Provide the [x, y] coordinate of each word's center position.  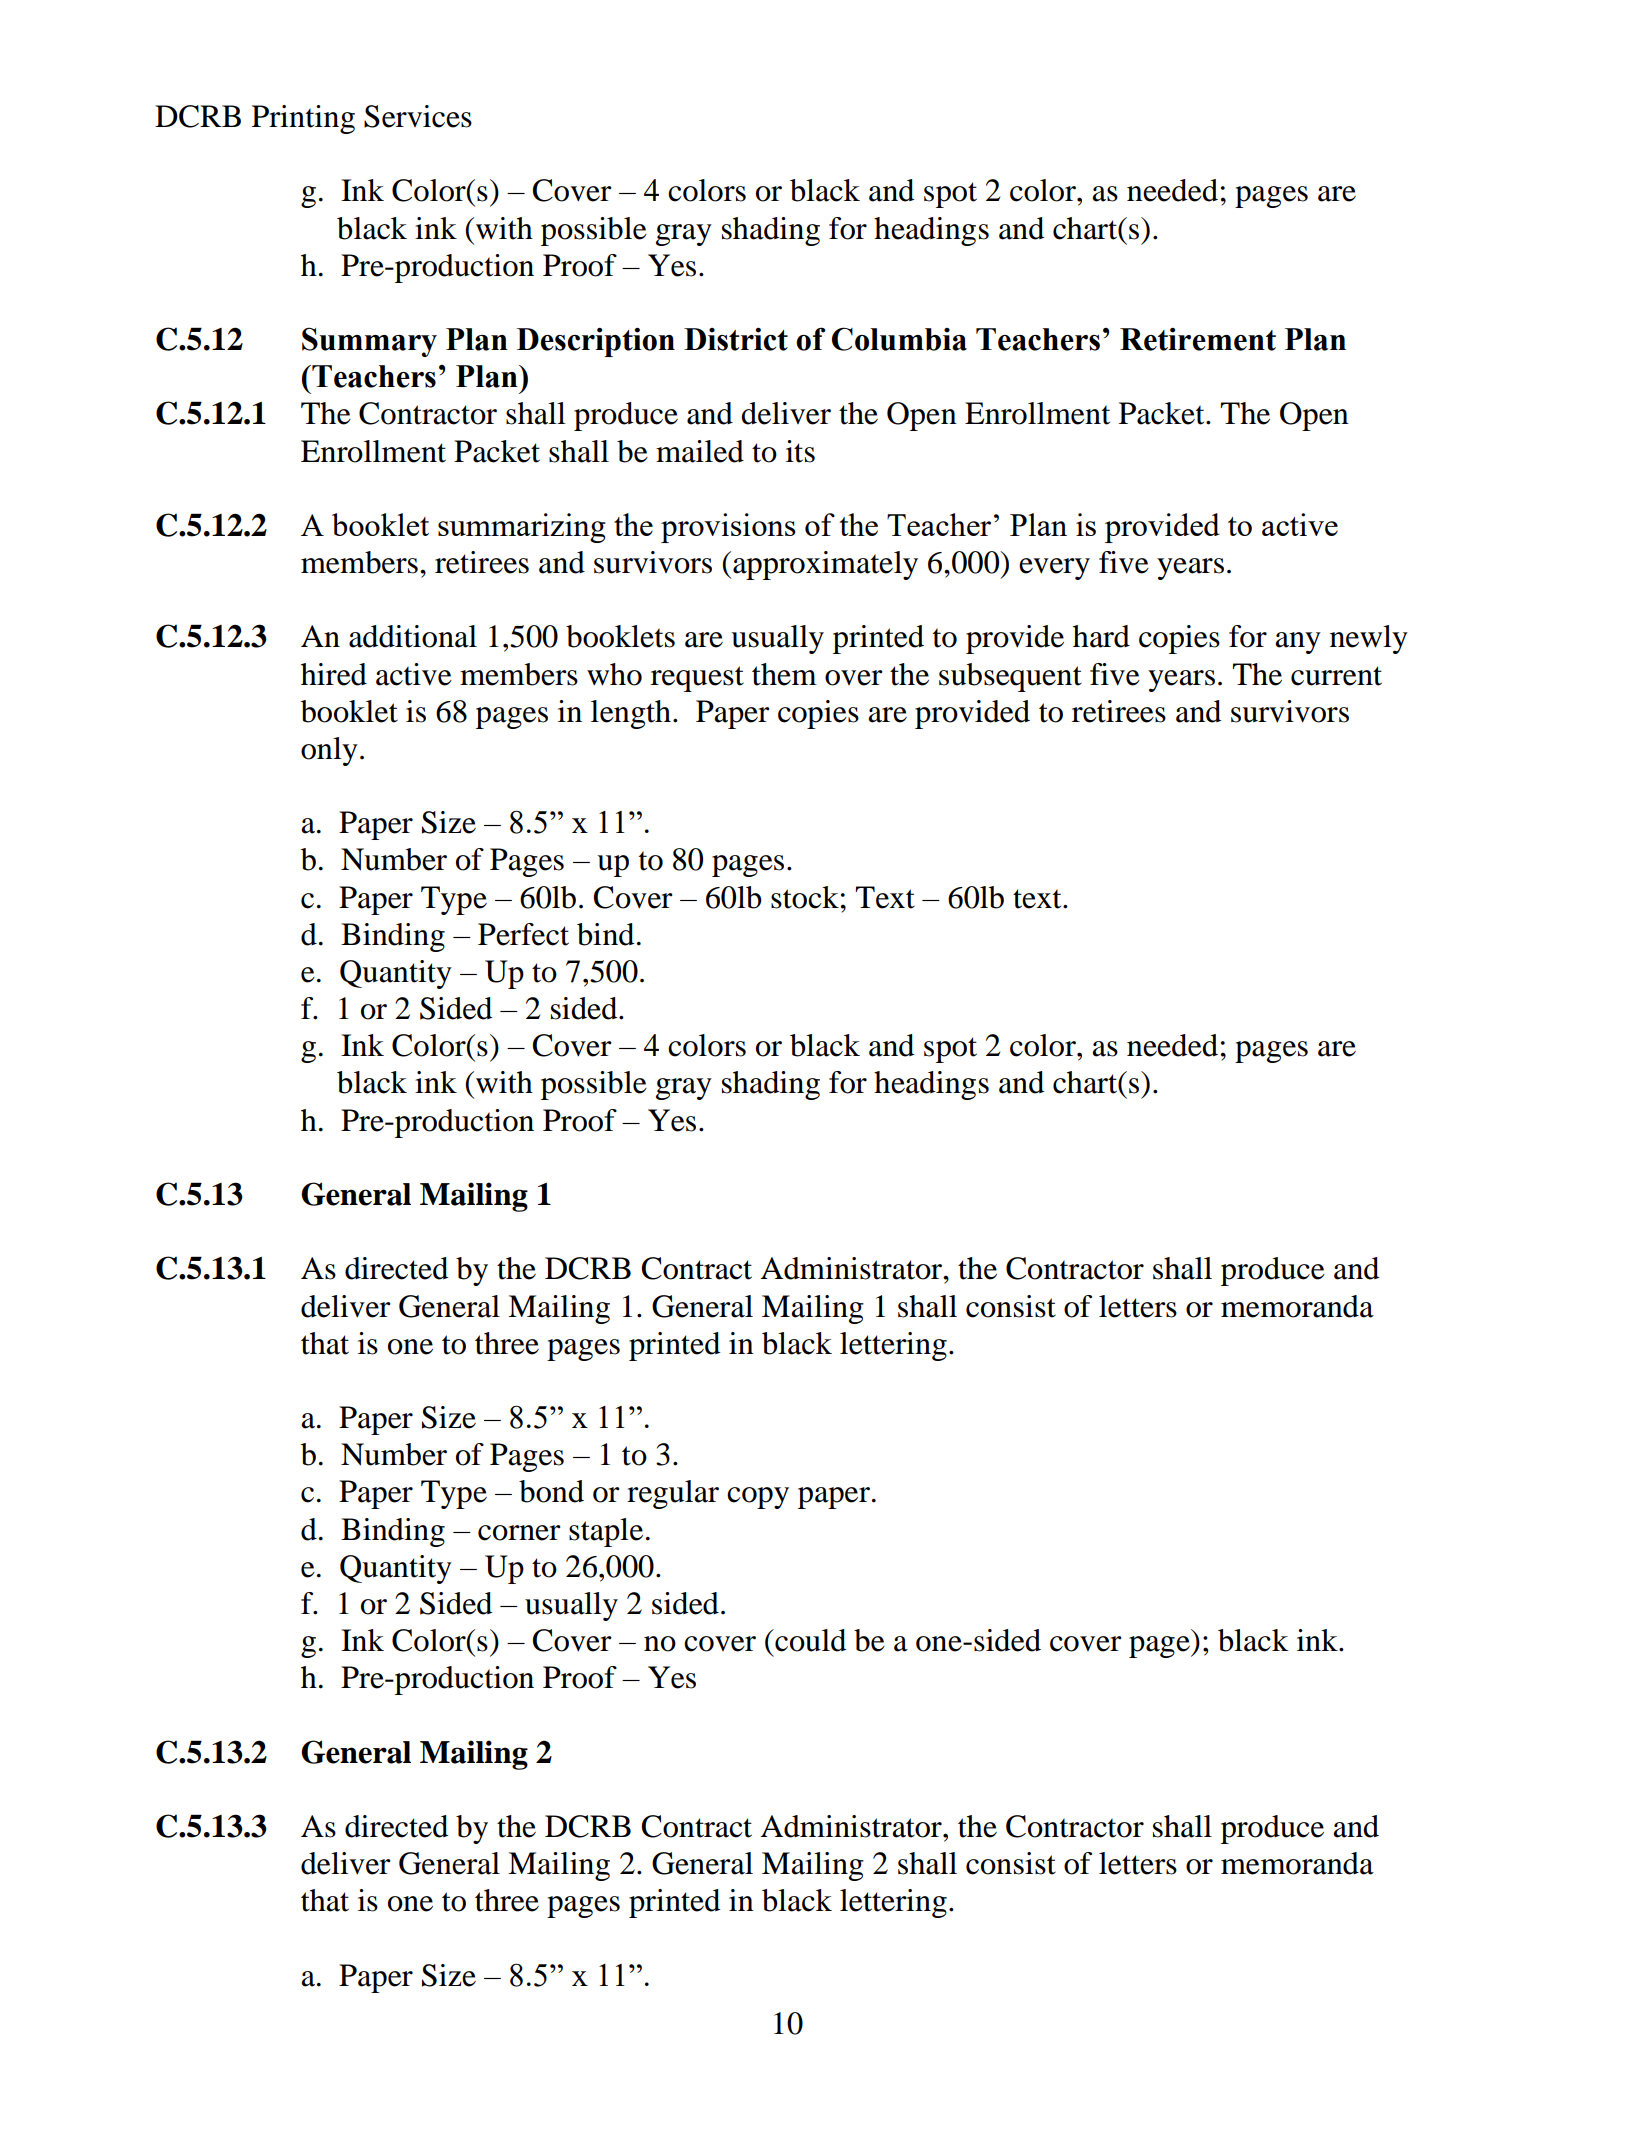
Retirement [1198, 339]
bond [551, 1491]
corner [519, 1533]
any [1298, 643]
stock [805, 897]
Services [418, 116]
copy [758, 1498]
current [1336, 676]
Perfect [523, 934]
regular [673, 1494]
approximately [825, 565]
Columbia [899, 339]
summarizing [522, 528]
